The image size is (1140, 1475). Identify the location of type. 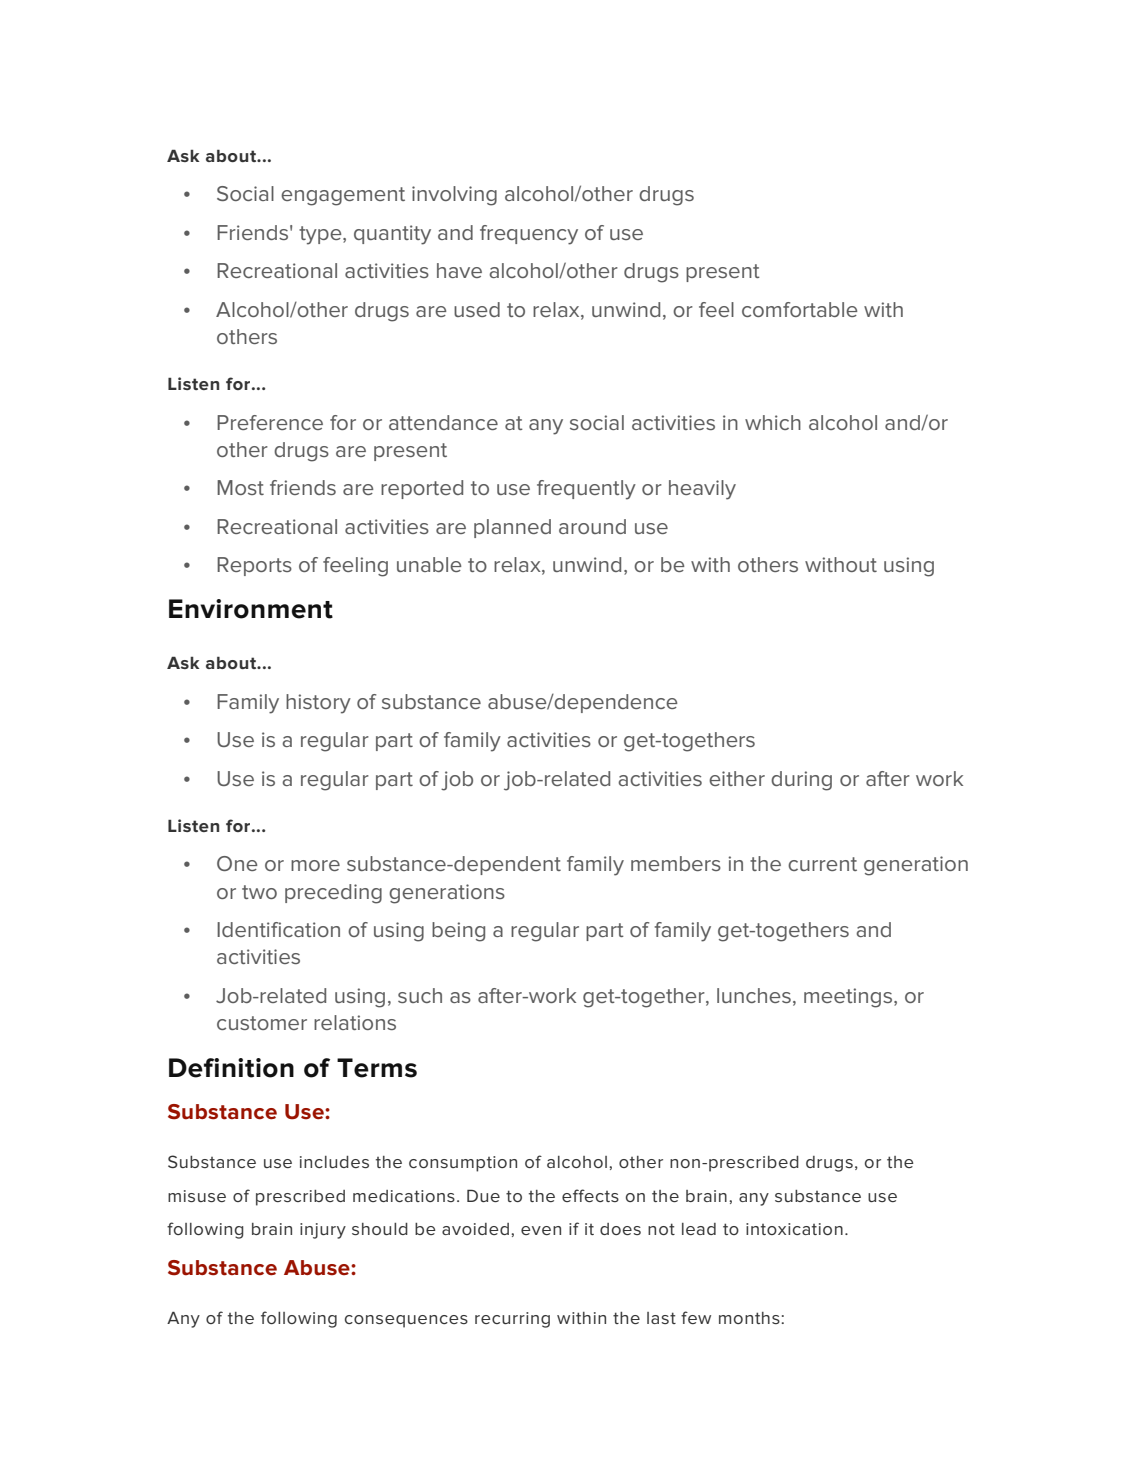
(321, 235).
